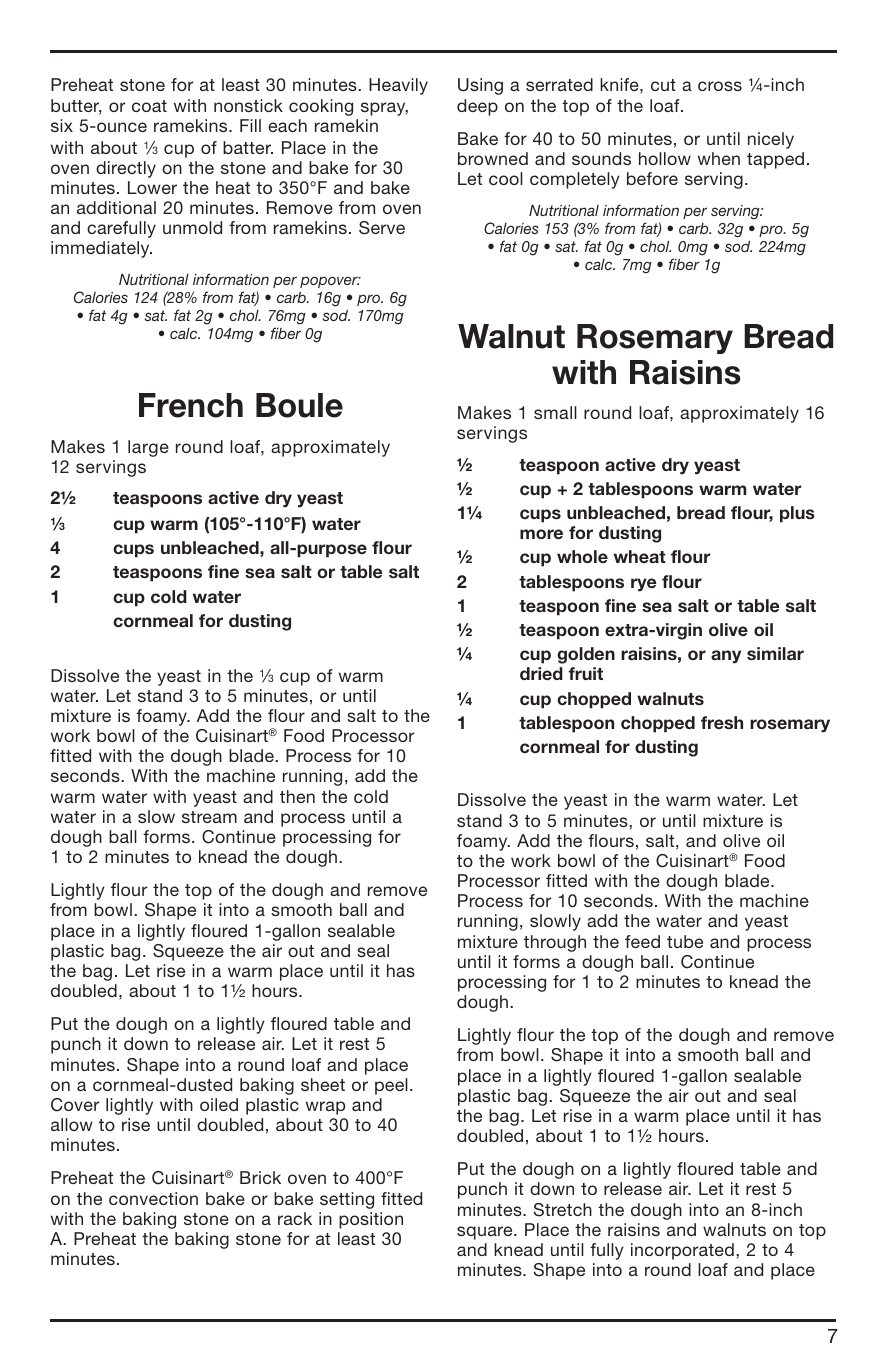  Describe the element at coordinates (720, 86) in the page. I see `cross` at that location.
